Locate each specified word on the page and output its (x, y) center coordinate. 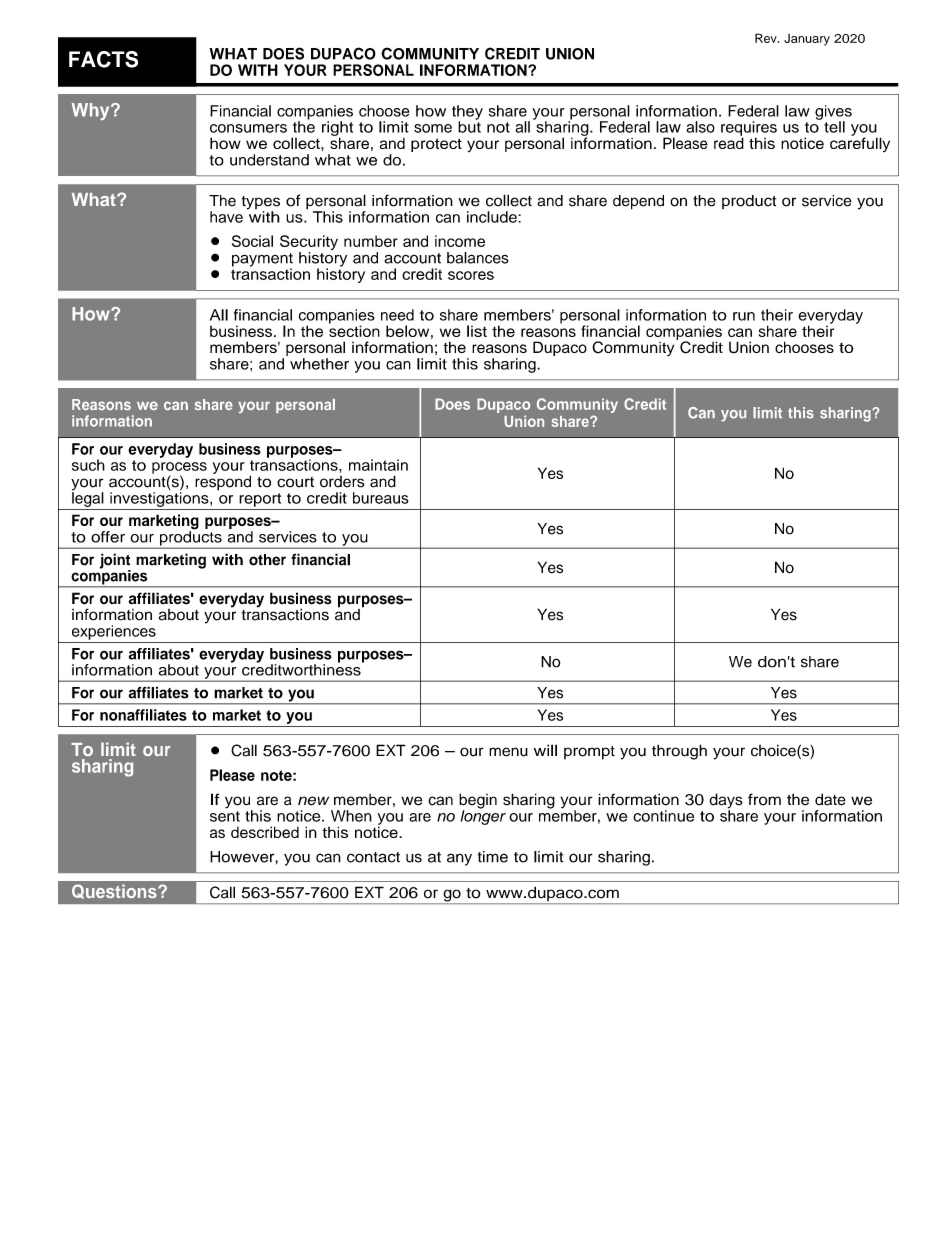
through (679, 752)
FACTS (103, 59)
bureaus (381, 498)
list (477, 331)
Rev (767, 38)
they (467, 113)
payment (262, 261)
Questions (115, 891)
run (744, 316)
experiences (114, 632)
